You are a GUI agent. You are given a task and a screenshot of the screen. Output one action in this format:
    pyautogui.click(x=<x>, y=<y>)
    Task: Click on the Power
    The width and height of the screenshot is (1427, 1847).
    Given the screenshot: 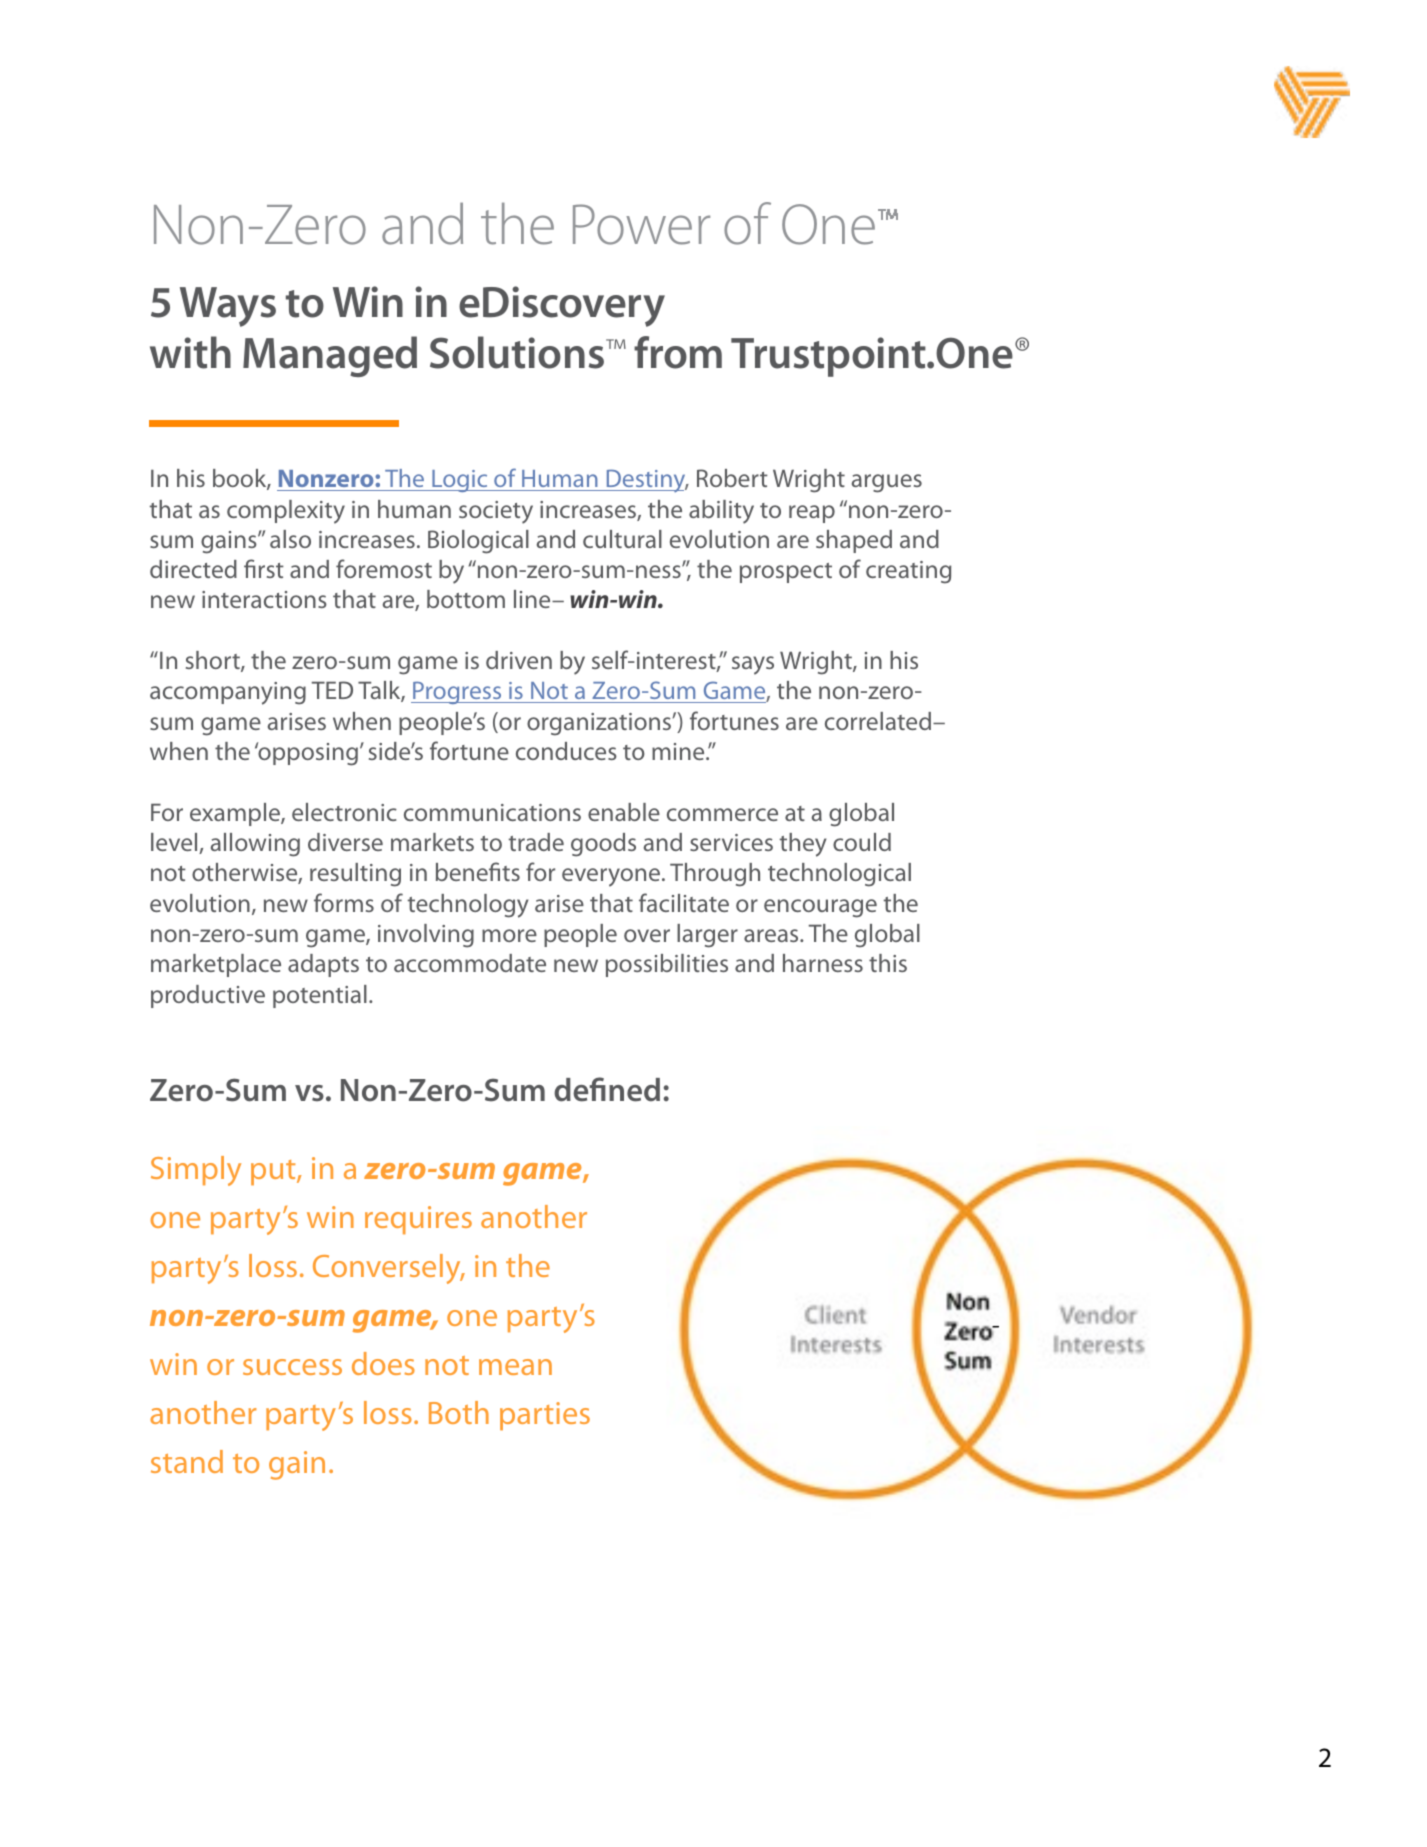 What is the action you would take?
    pyautogui.click(x=641, y=224)
